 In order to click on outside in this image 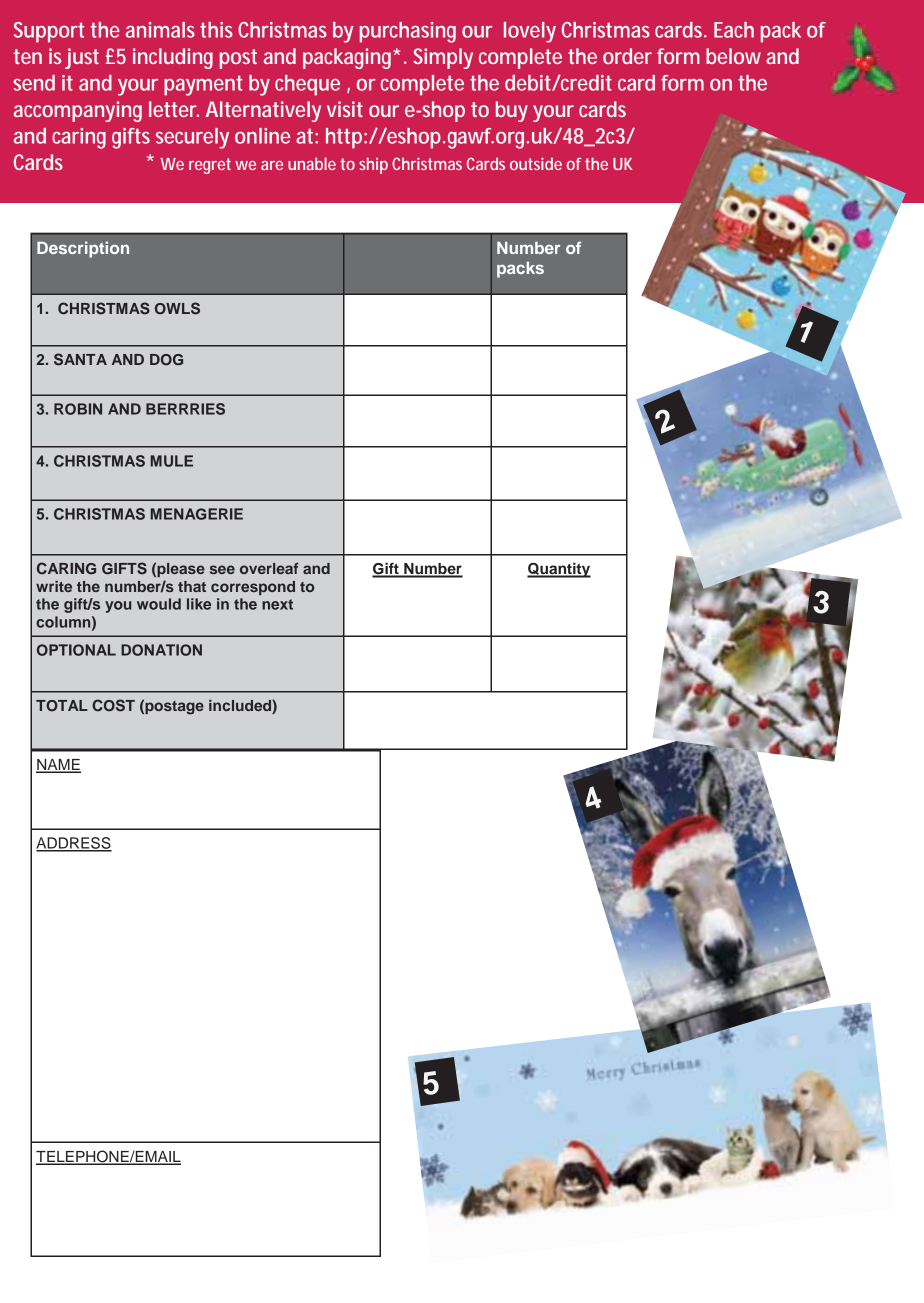, I will do `click(536, 164)`.
